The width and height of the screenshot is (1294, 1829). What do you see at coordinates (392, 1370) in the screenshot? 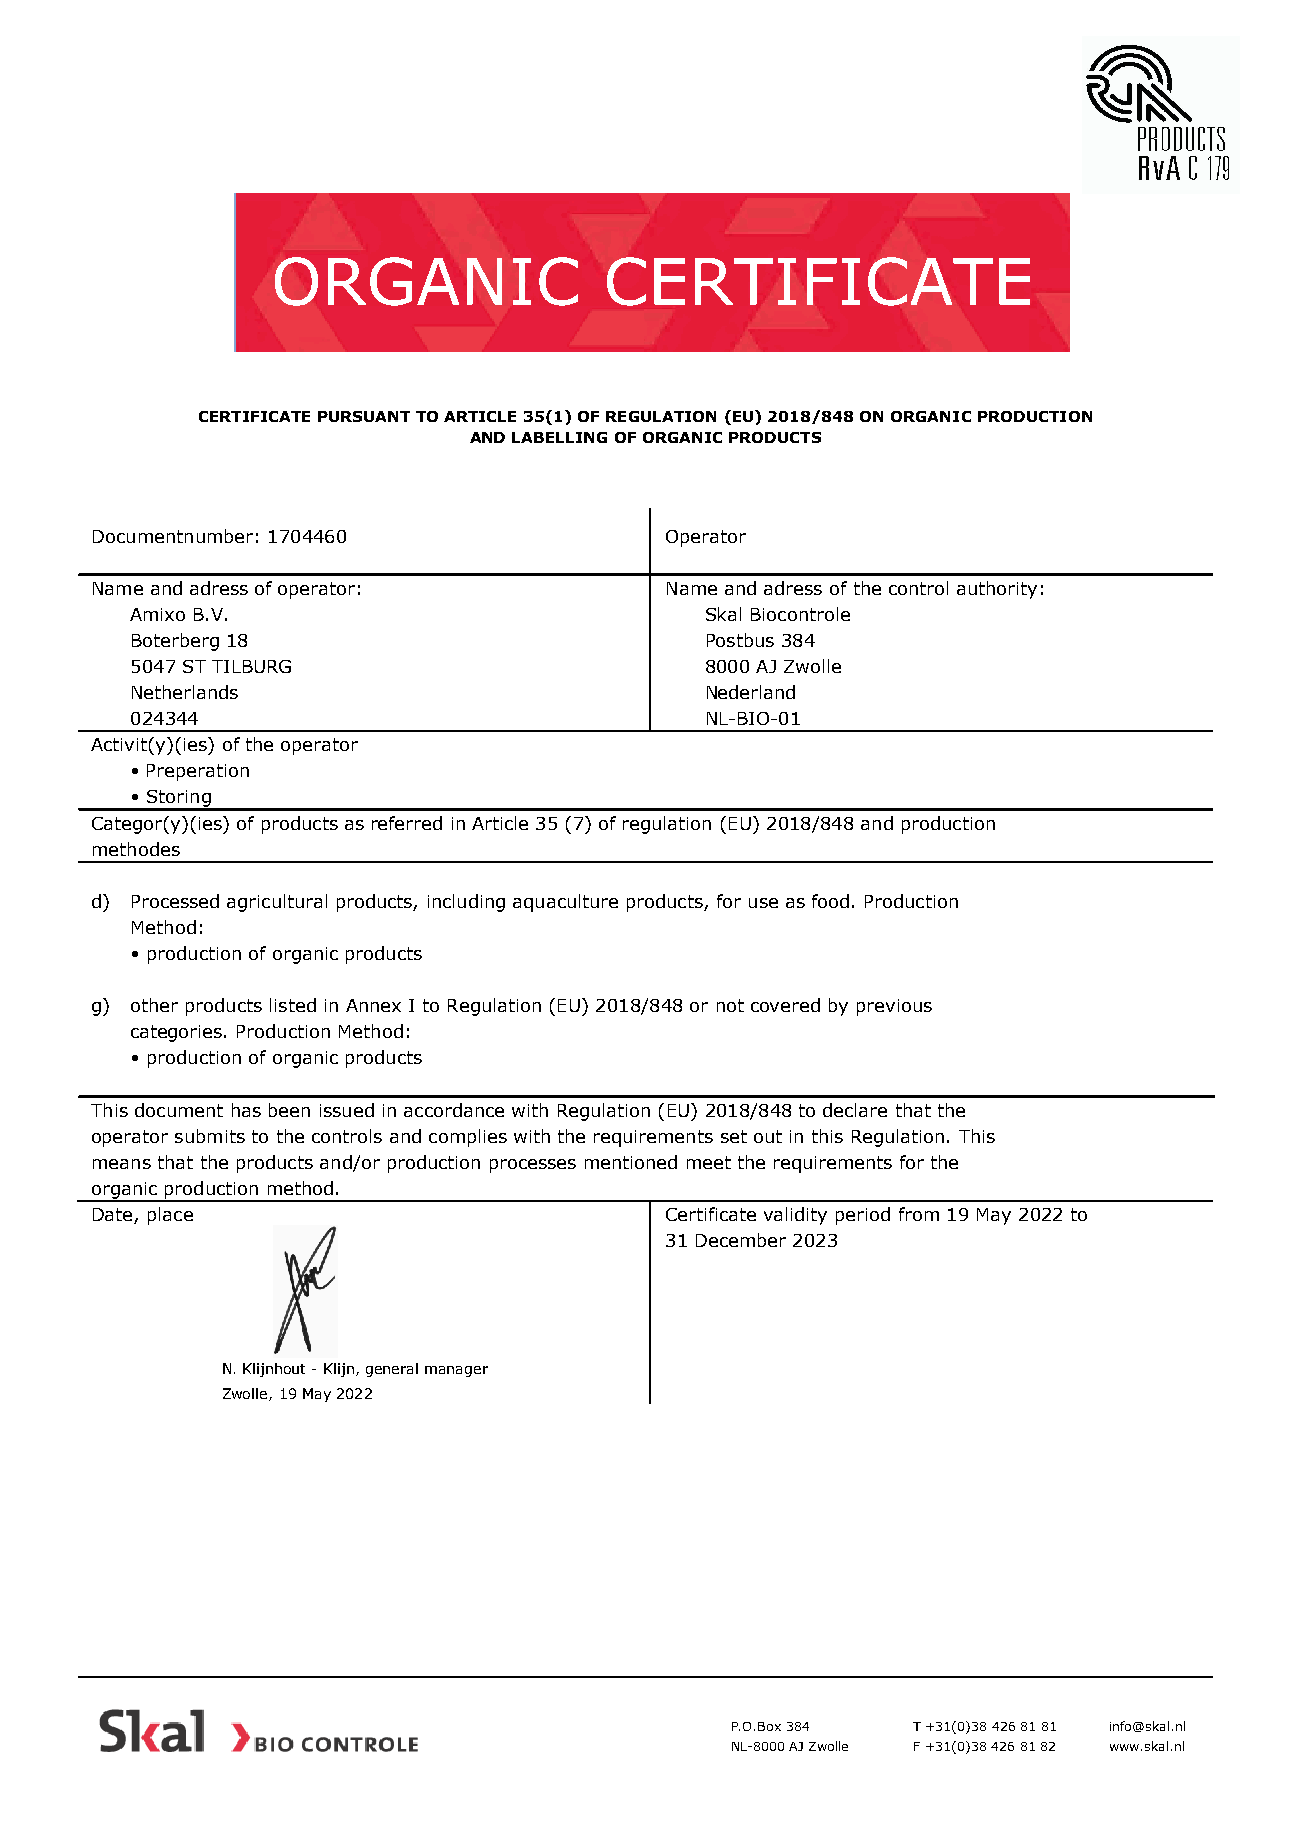
I see `general` at bounding box center [392, 1370].
